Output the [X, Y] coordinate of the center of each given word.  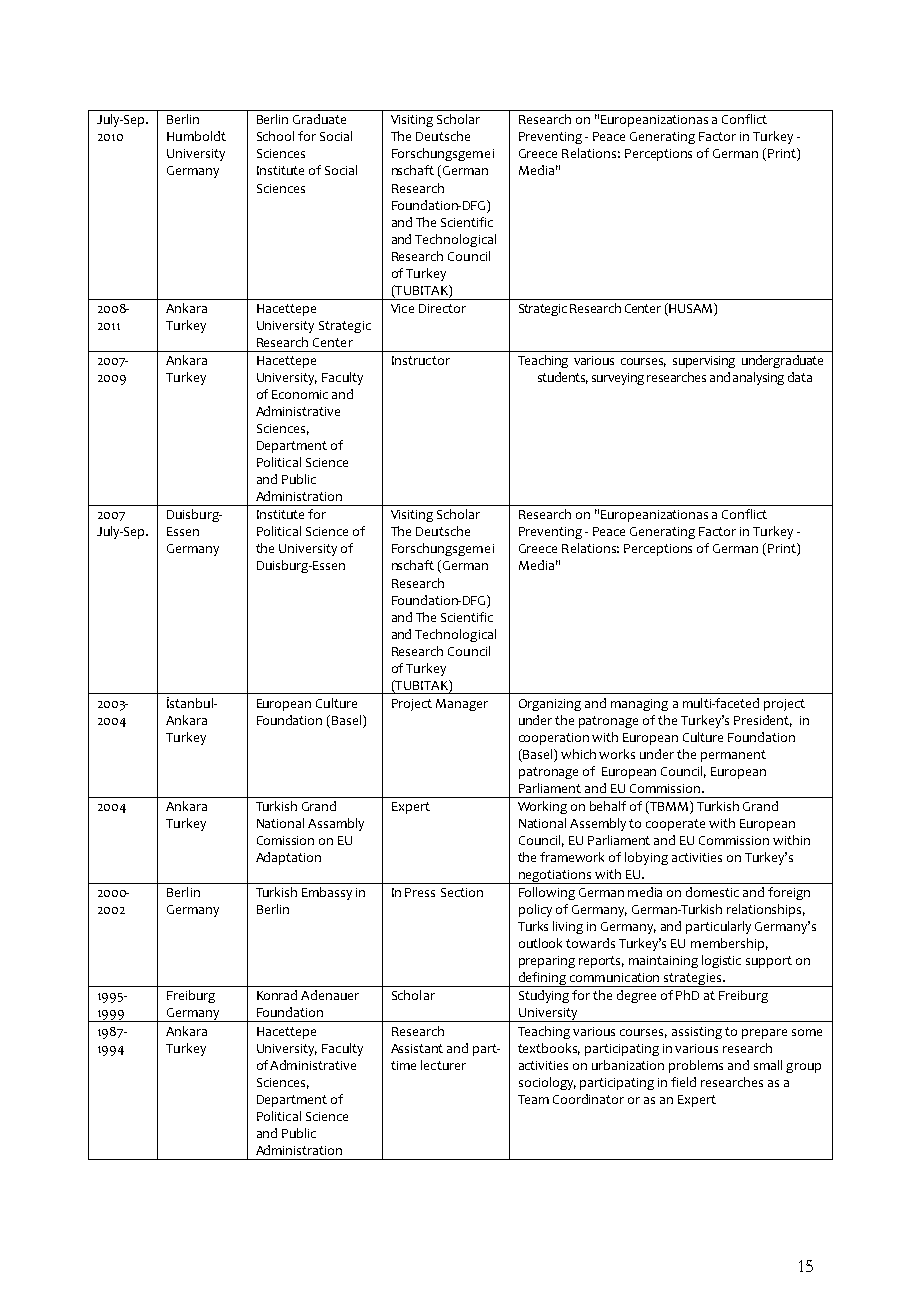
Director [442, 308]
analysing [758, 378]
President [763, 721]
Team [533, 1099]
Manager [462, 705]
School [275, 136]
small [768, 1065]
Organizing [550, 705]
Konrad [277, 995]
